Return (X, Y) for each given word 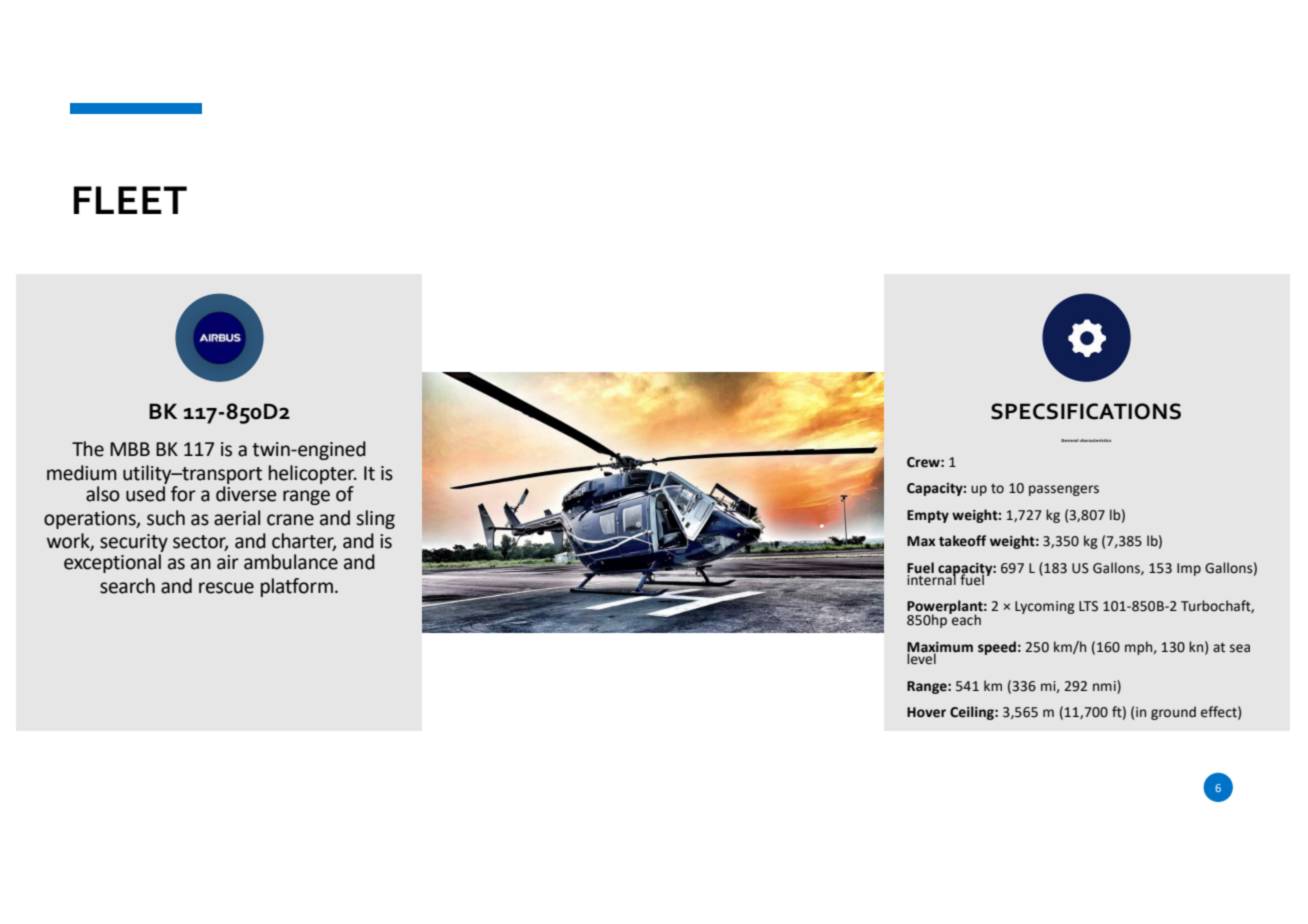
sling (375, 519)
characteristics (1095, 440)
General (1070, 440)
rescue (226, 588)
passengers (1064, 490)
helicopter (313, 474)
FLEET (130, 200)
